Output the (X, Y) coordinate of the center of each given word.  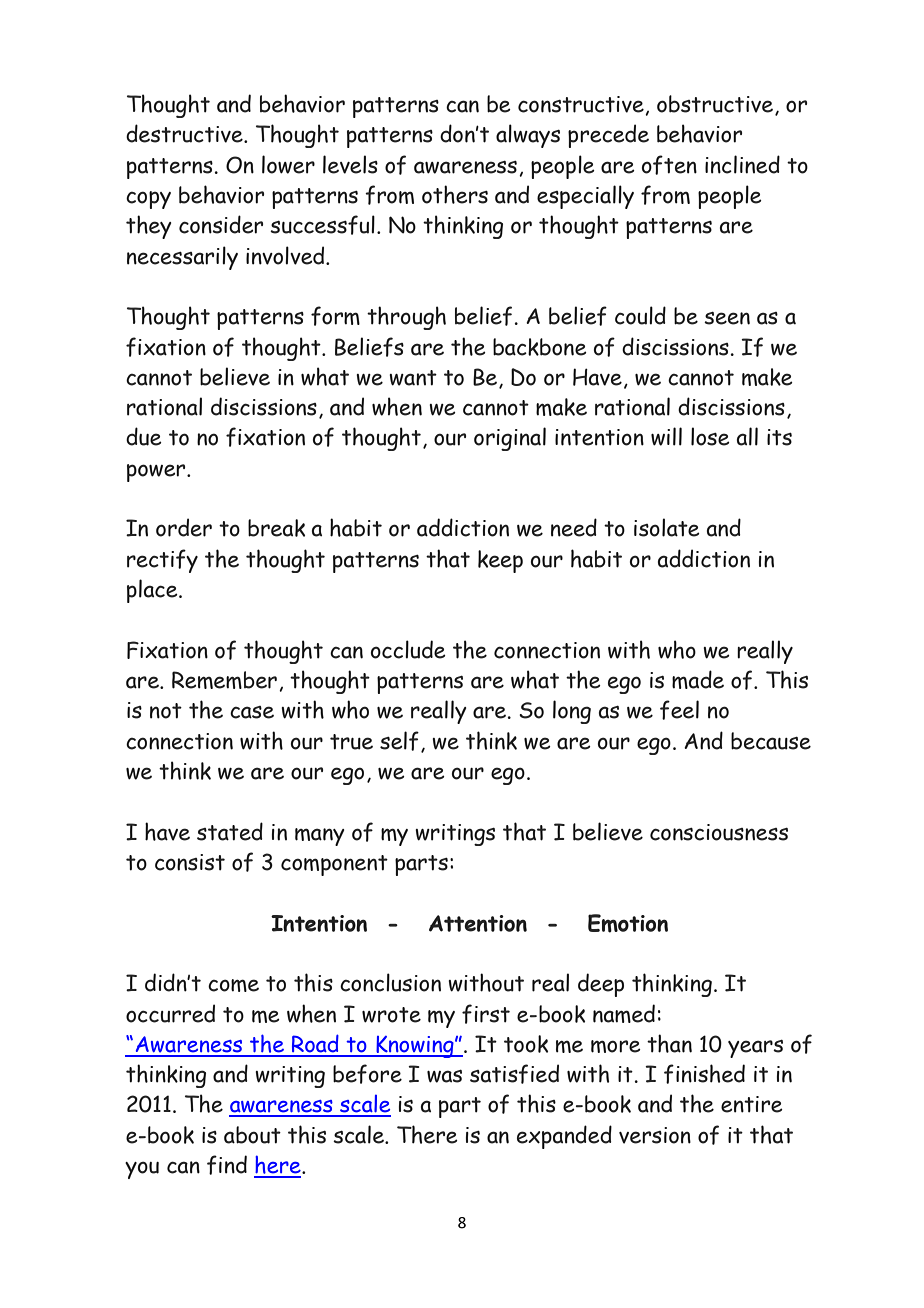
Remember (226, 681)
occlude (408, 649)
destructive (185, 133)
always (528, 136)
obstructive (716, 105)
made (698, 679)
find (227, 1165)
